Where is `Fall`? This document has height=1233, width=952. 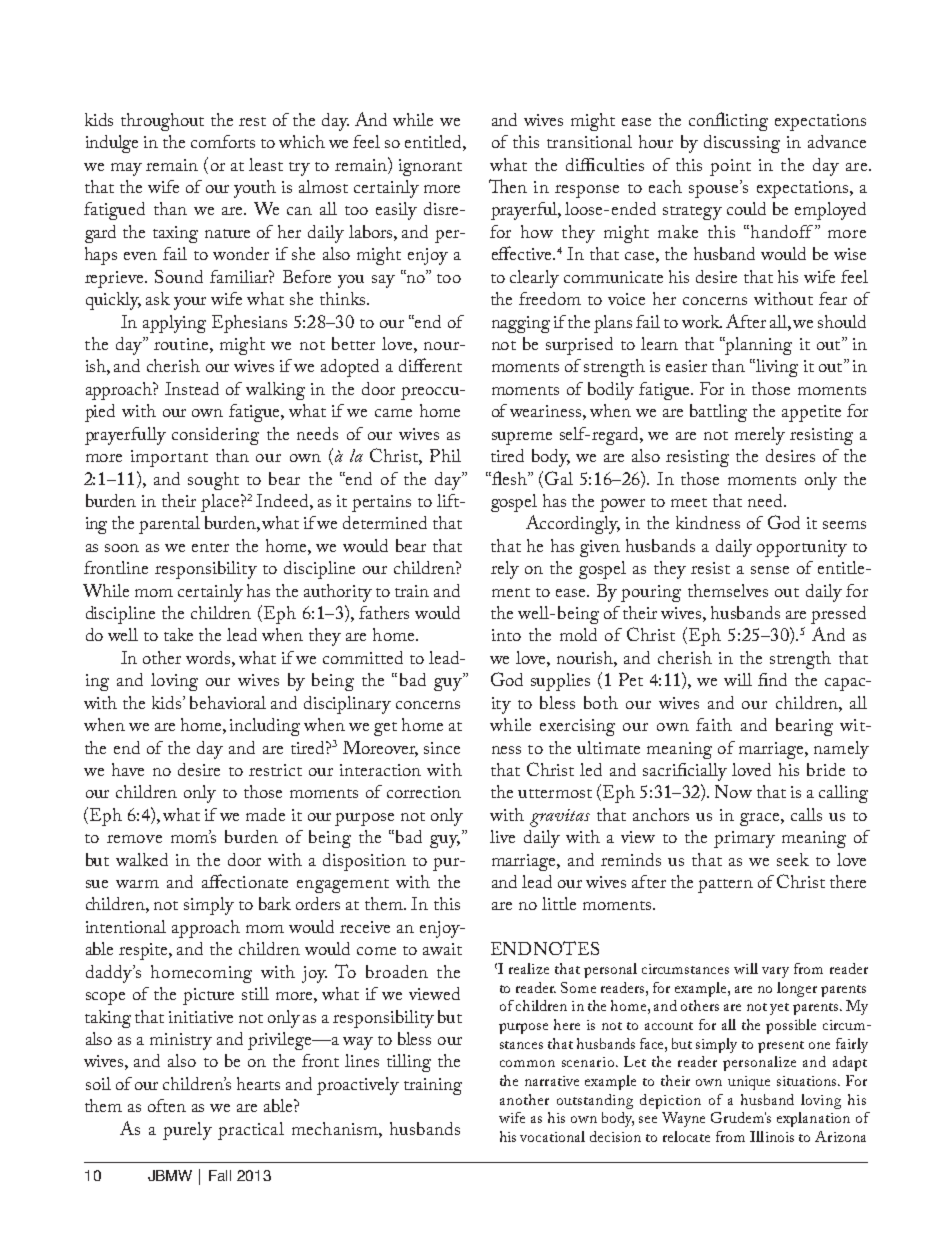 Fall is located at coordinates (220, 1175).
